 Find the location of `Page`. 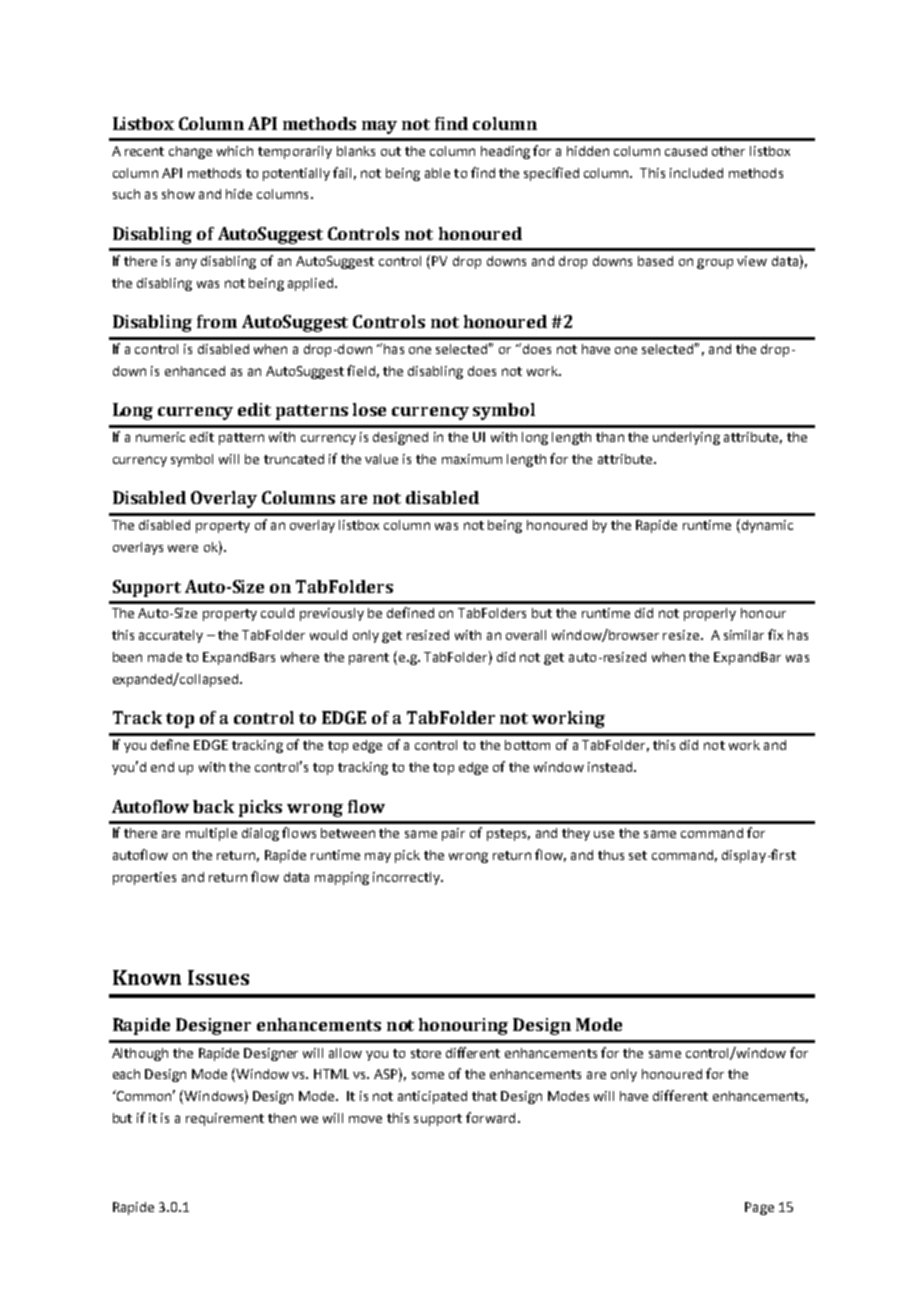

Page is located at coordinates (759, 1208).
